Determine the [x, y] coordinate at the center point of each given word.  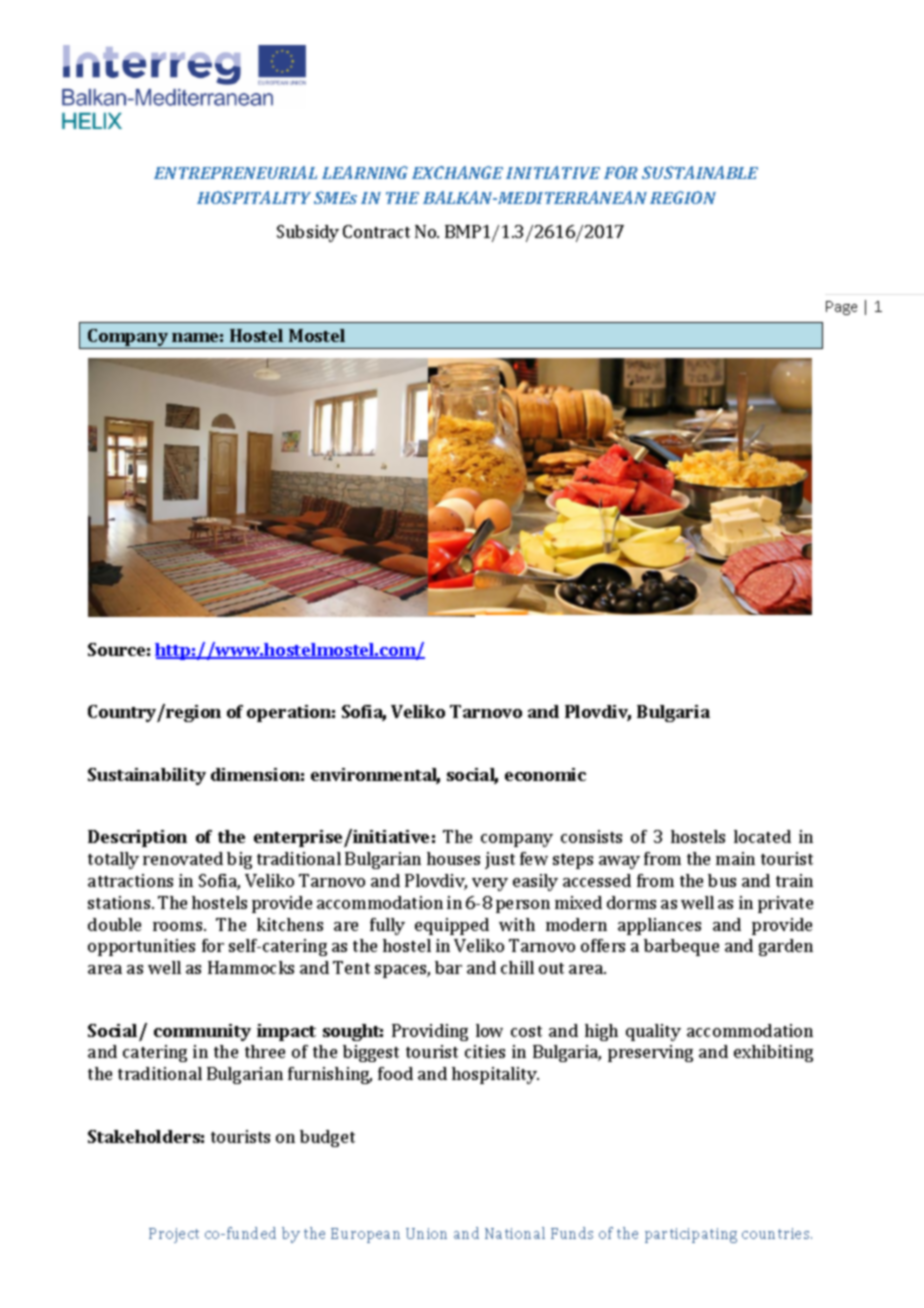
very [490, 884]
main [735, 858]
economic [545, 774]
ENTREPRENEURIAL [235, 172]
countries [777, 1233]
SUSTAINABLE [700, 172]
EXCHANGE [457, 172]
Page [841, 308]
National [515, 1233]
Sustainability [147, 776]
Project [174, 1235]
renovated [183, 858]
